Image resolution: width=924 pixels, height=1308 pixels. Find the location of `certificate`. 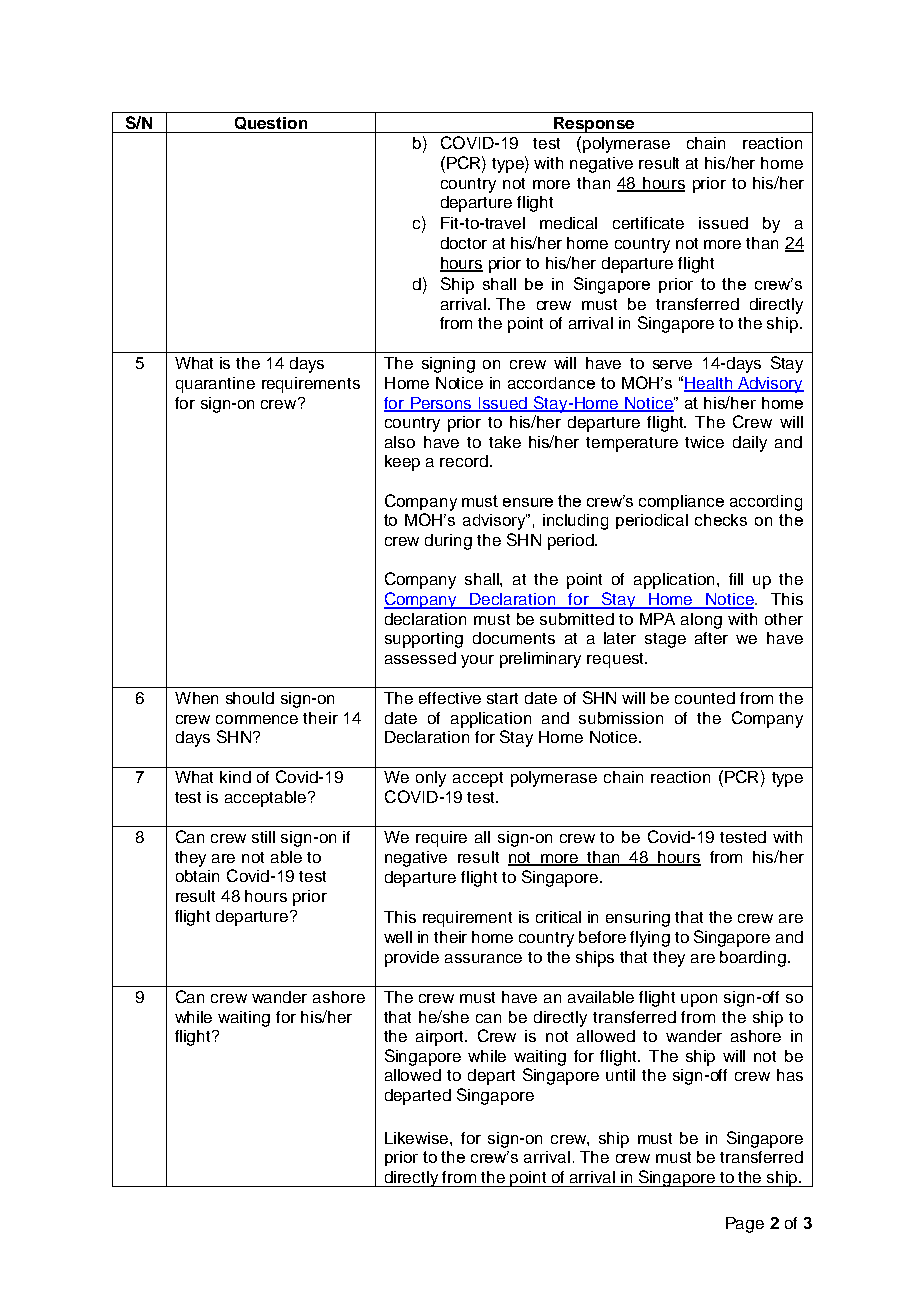

certificate is located at coordinates (648, 223).
